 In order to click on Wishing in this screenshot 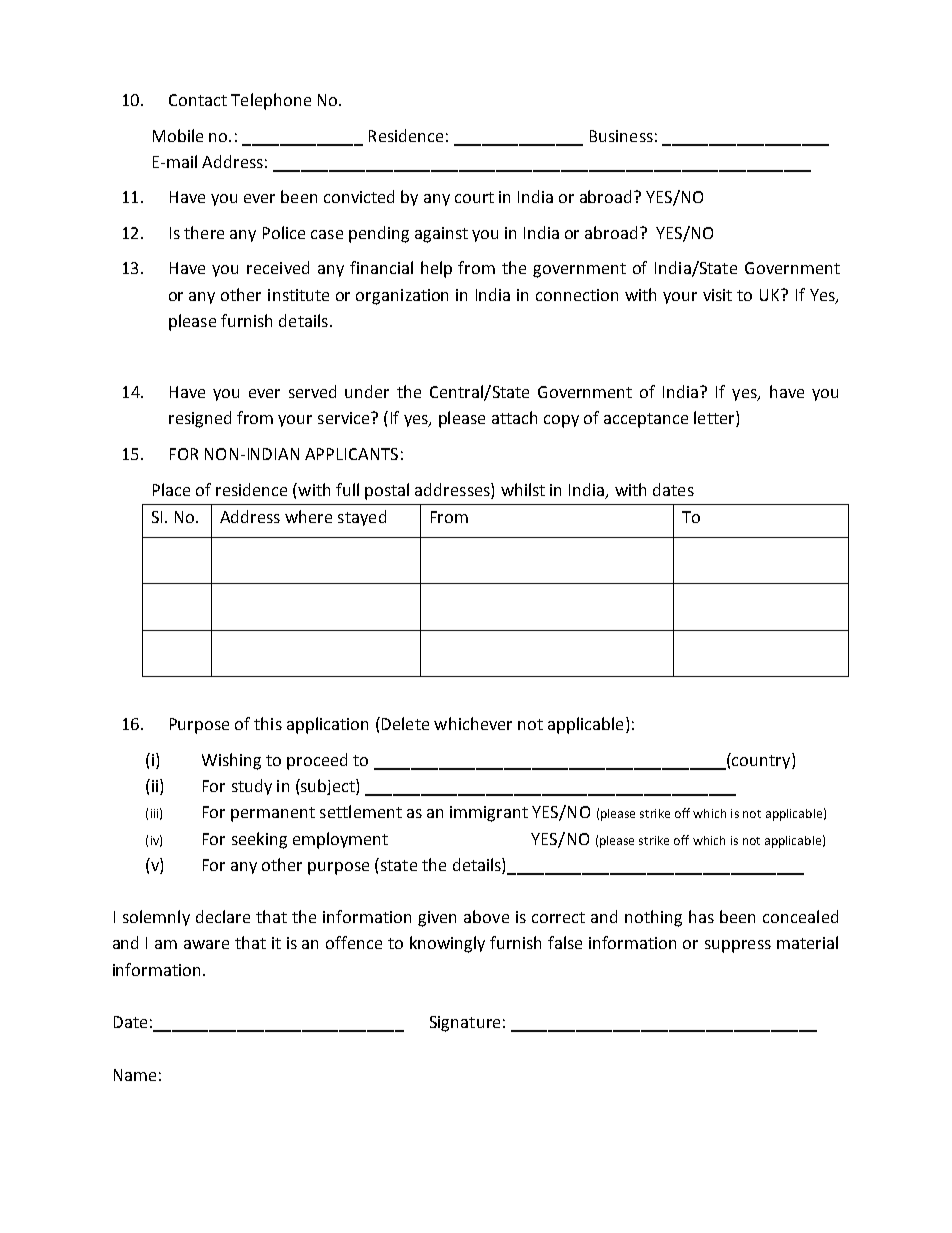, I will do `click(231, 761)`.
